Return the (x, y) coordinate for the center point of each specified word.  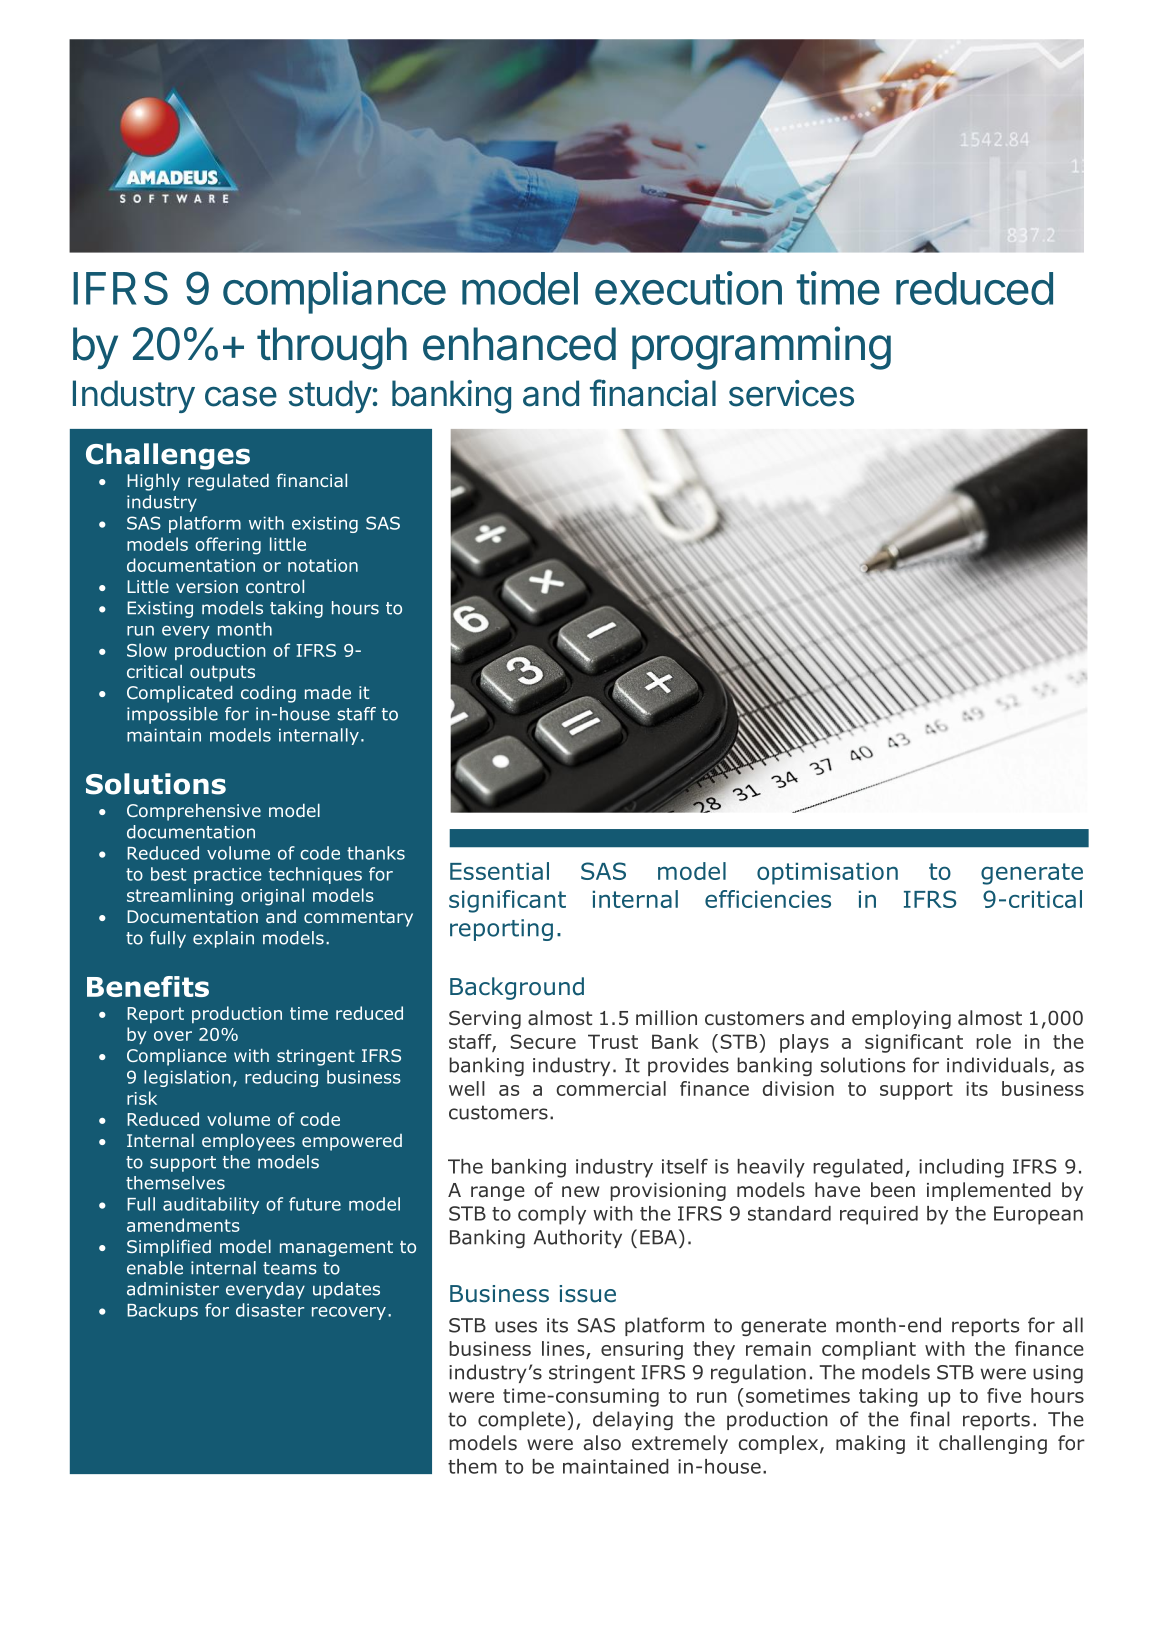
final (930, 1419)
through (332, 348)
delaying (633, 1420)
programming (761, 348)
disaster (270, 1310)
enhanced (519, 344)
